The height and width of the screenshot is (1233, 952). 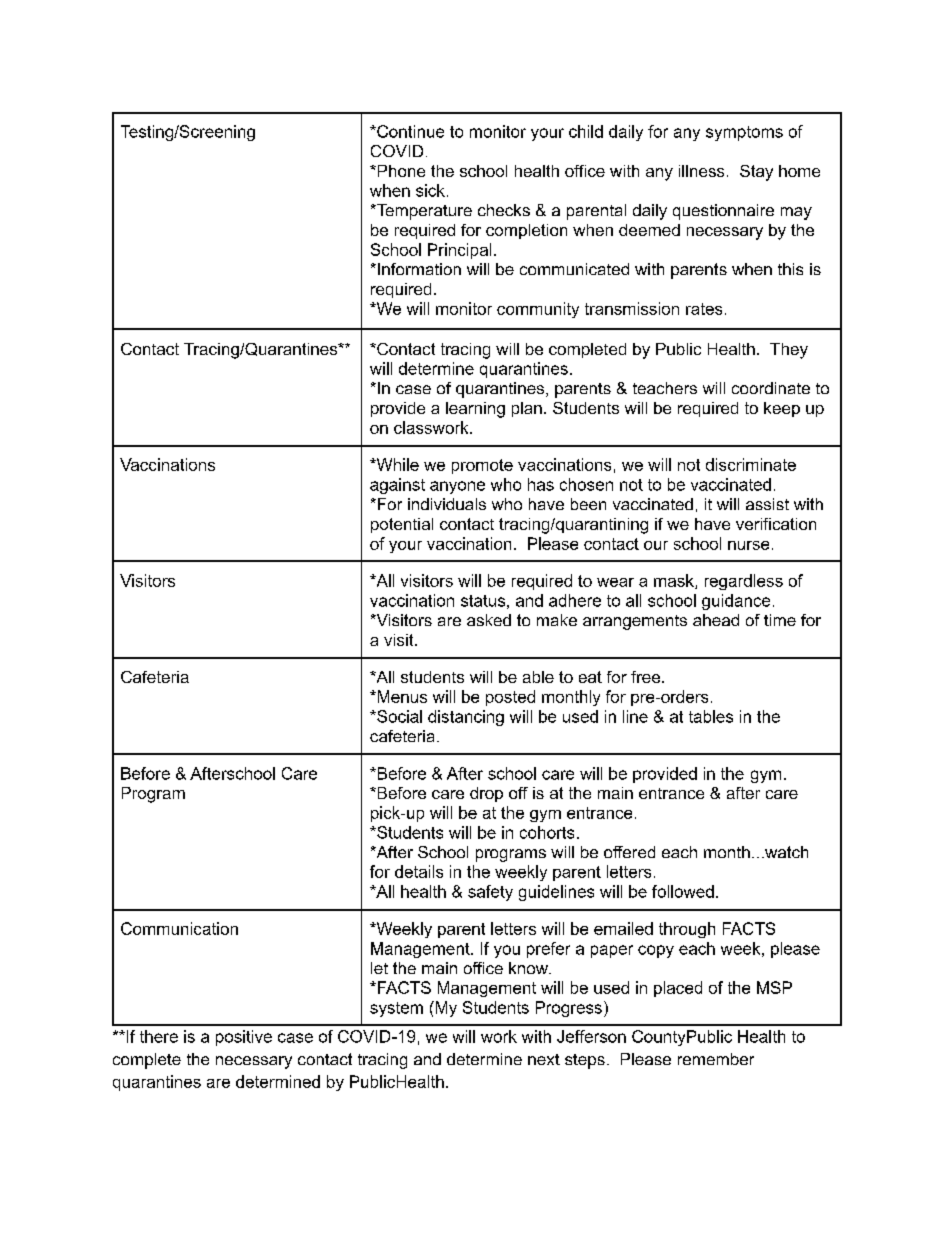 What do you see at coordinates (400, 171) in the screenshot?
I see `Phone` at bounding box center [400, 171].
